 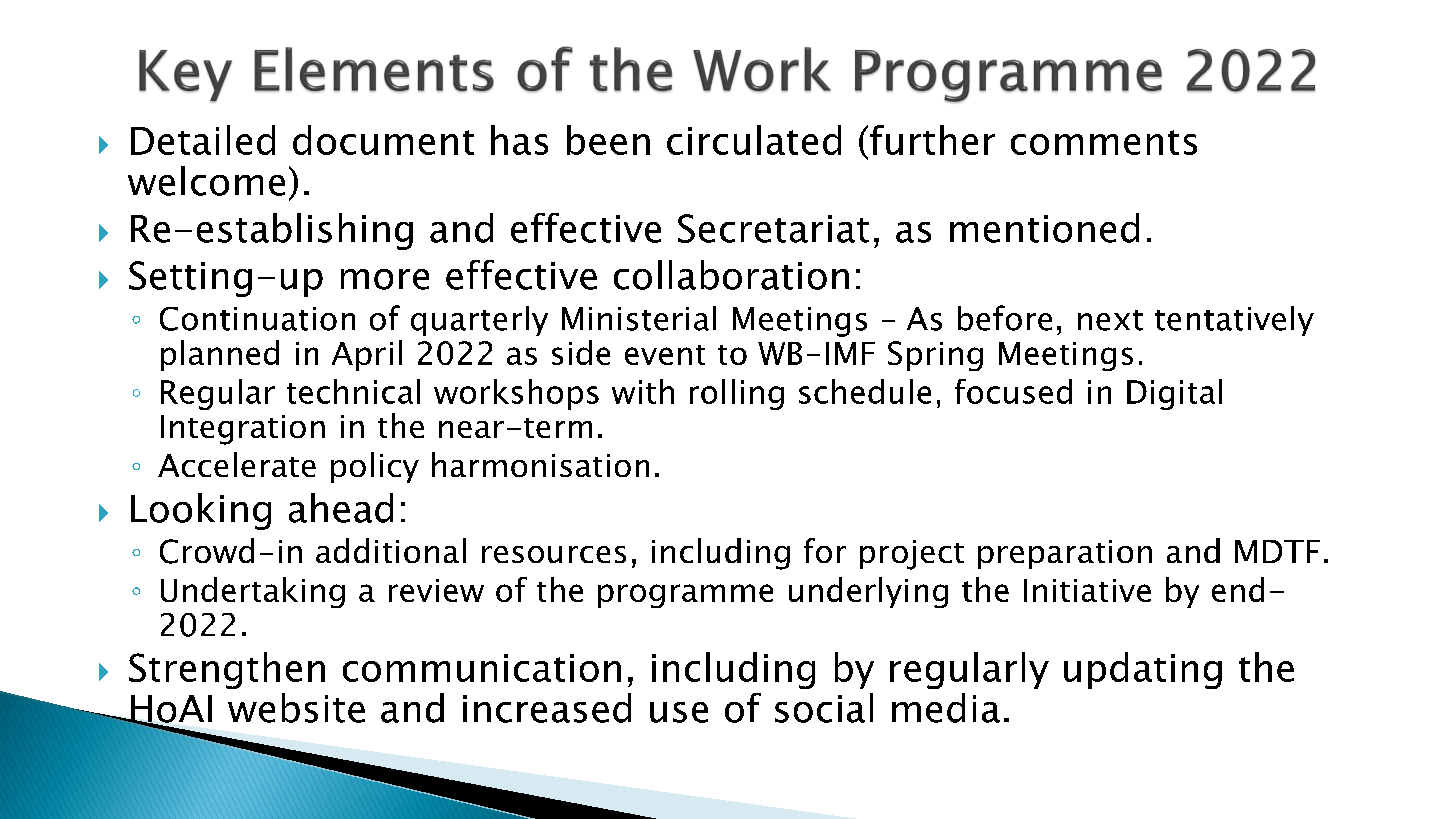 I want to click on event, so click(x=665, y=355).
